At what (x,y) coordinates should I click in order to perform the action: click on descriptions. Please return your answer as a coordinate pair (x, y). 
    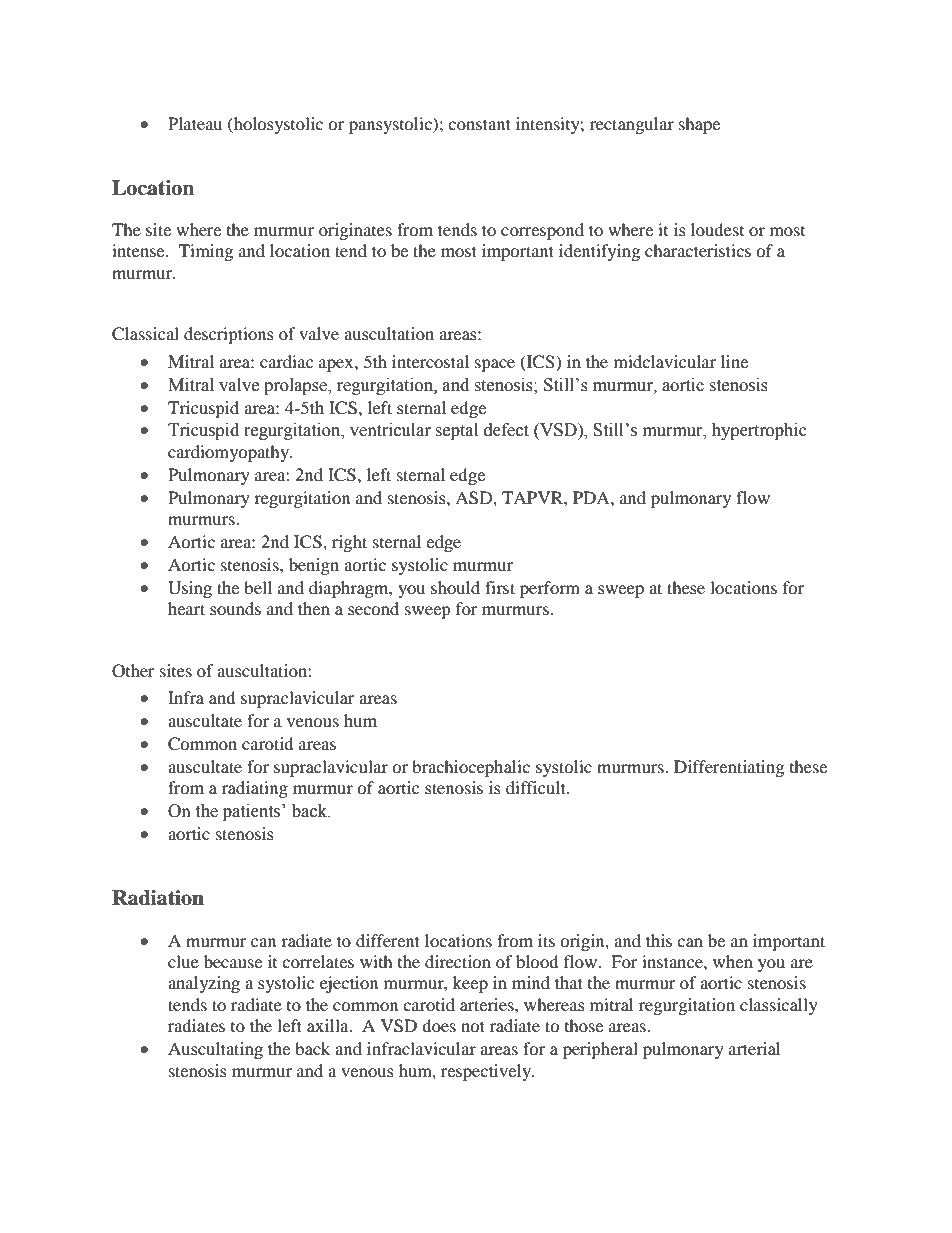
    Looking at the image, I should click on (229, 335).
